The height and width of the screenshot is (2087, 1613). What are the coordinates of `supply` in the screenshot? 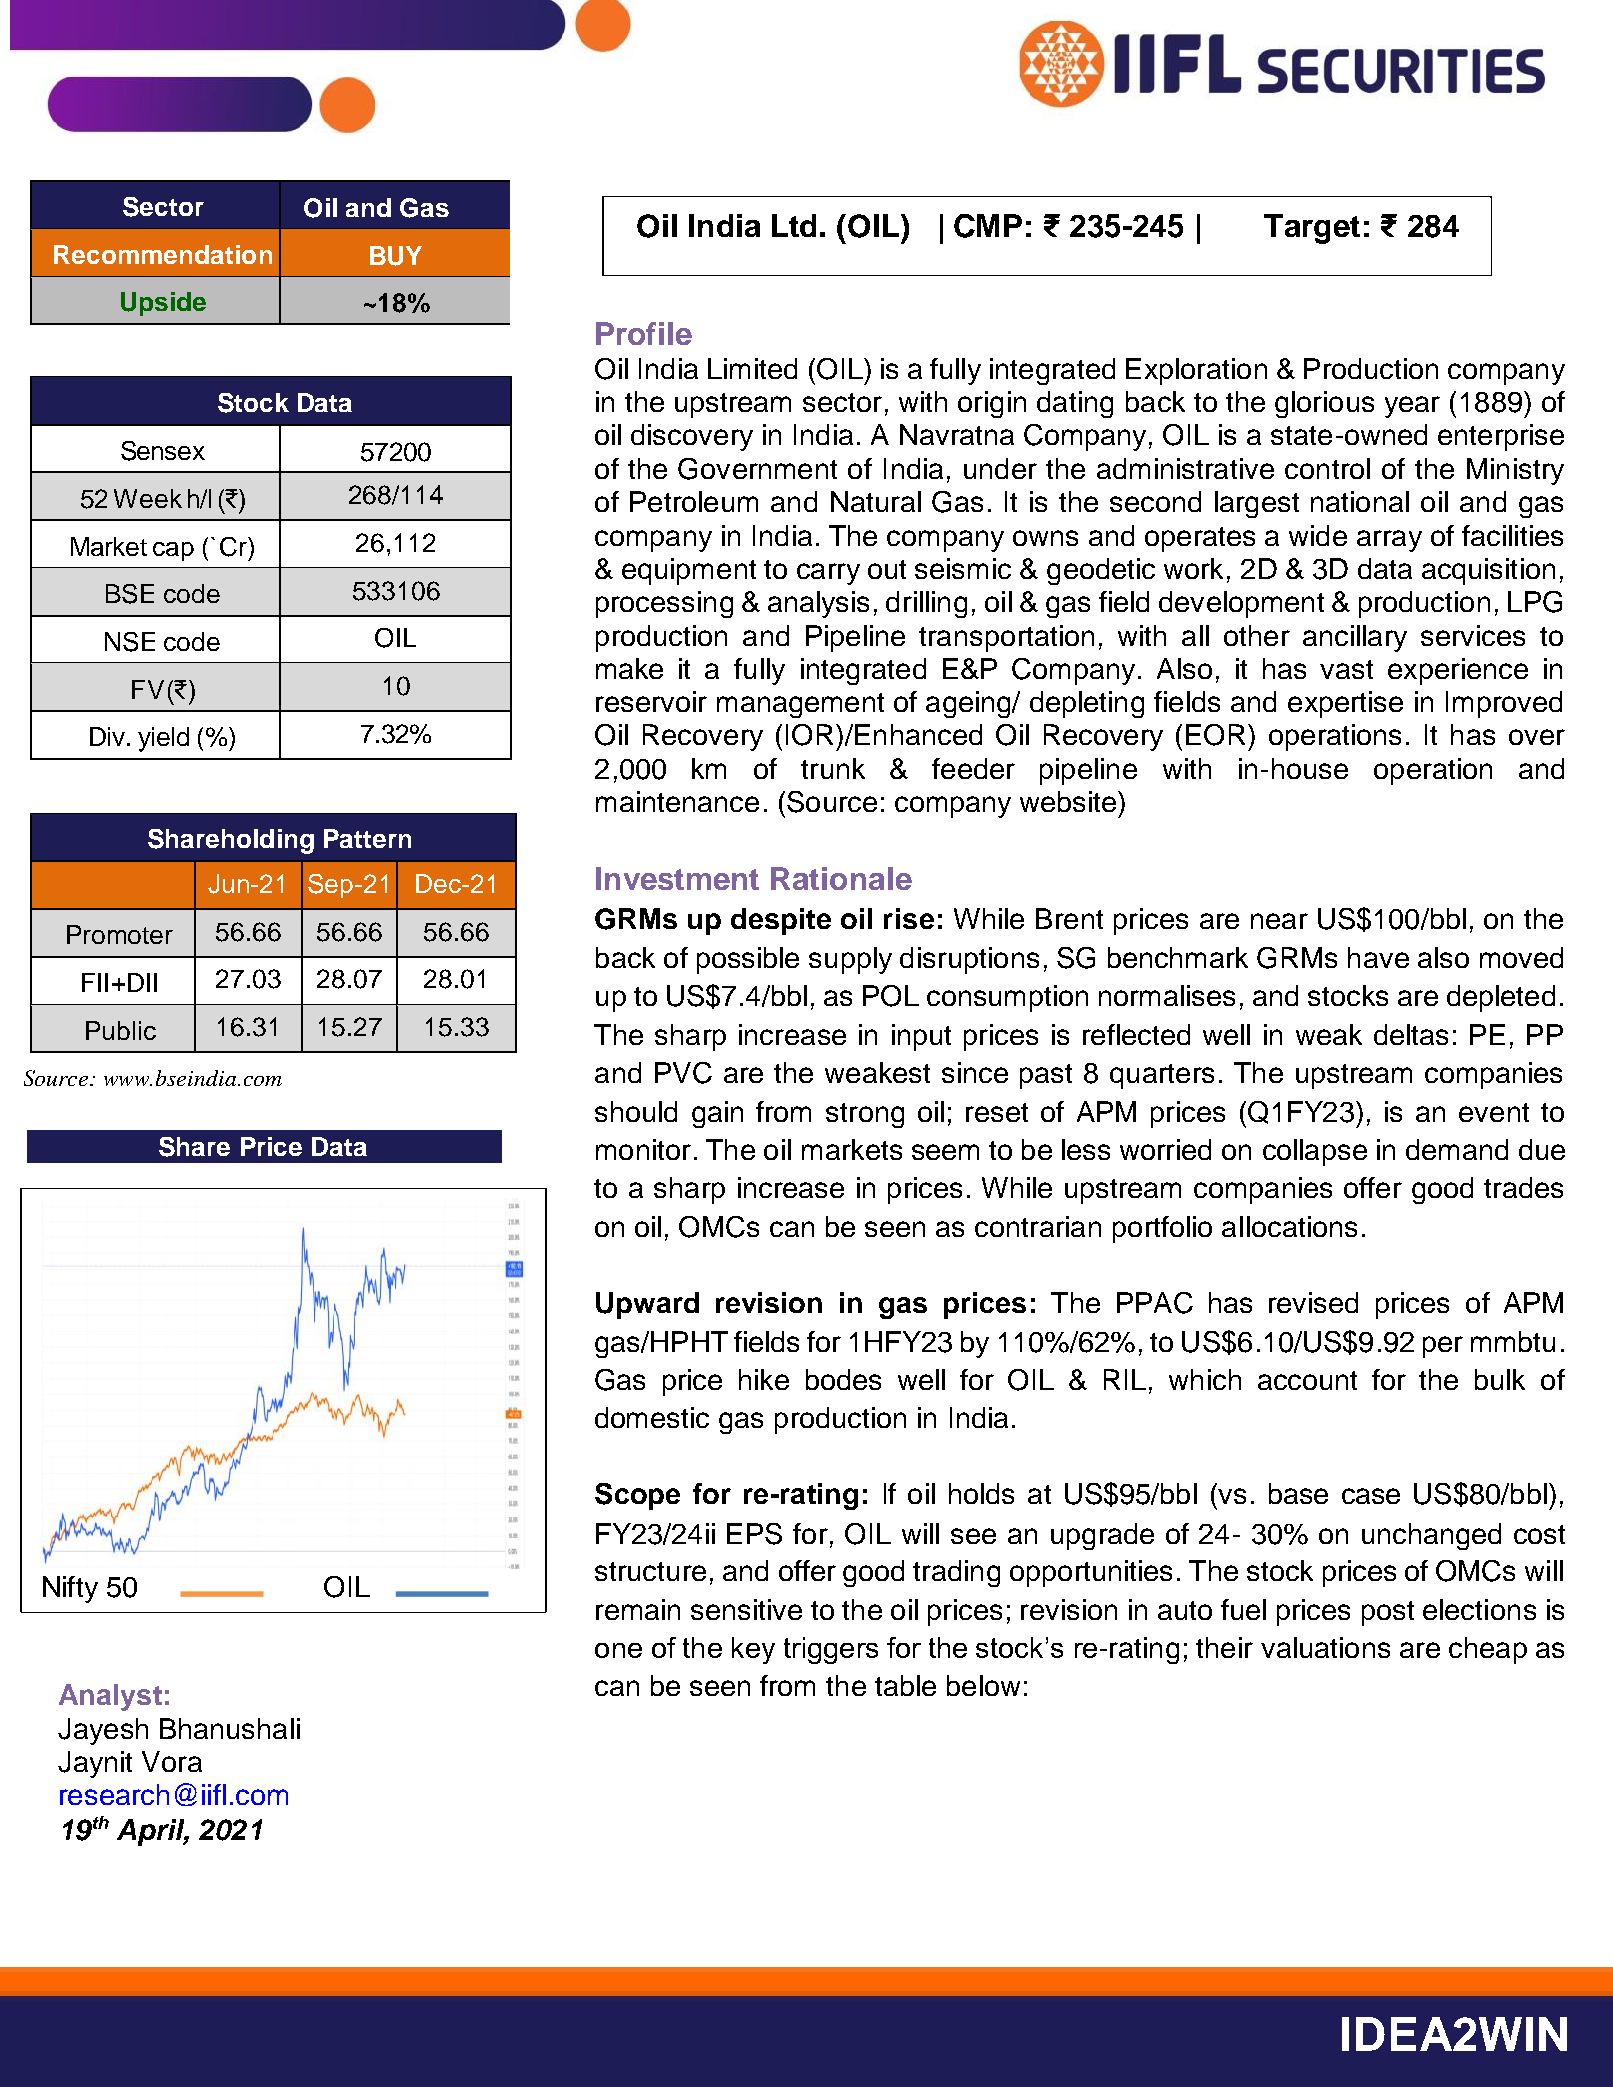 It's located at (850, 960).
